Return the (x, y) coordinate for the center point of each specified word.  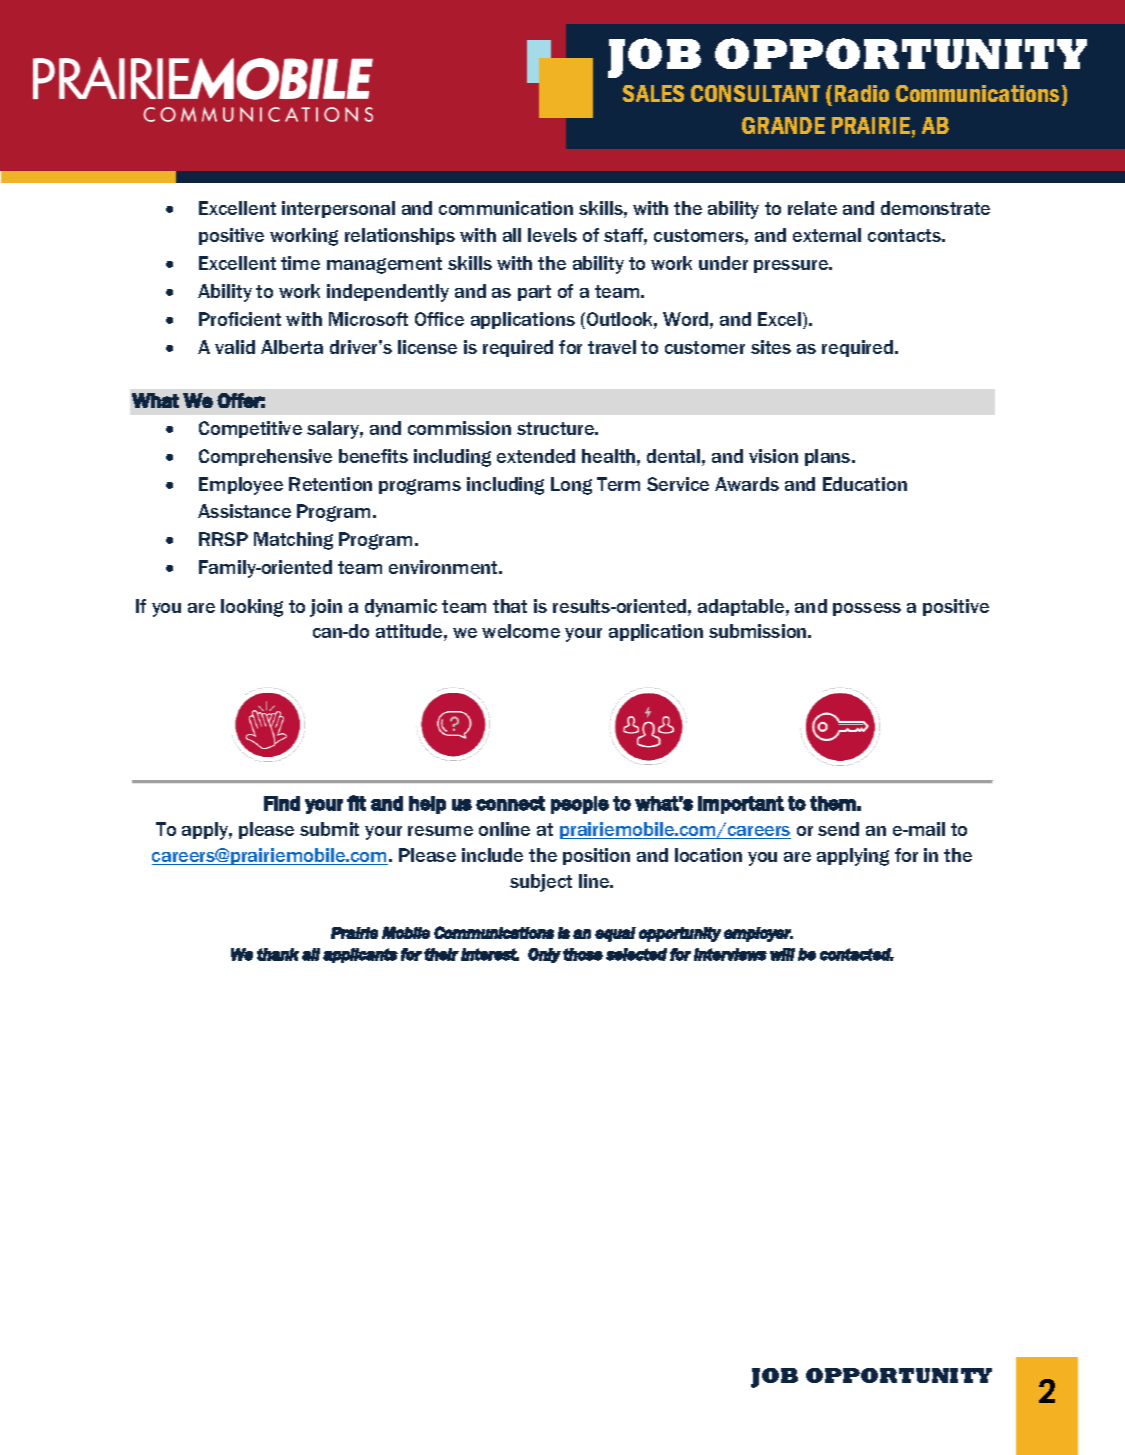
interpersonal (338, 209)
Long (571, 486)
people (580, 805)
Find (282, 803)
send (838, 829)
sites (771, 347)
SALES (653, 93)
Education (865, 484)
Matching (293, 541)
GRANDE (783, 125)
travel (612, 347)
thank (278, 954)
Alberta (292, 347)
